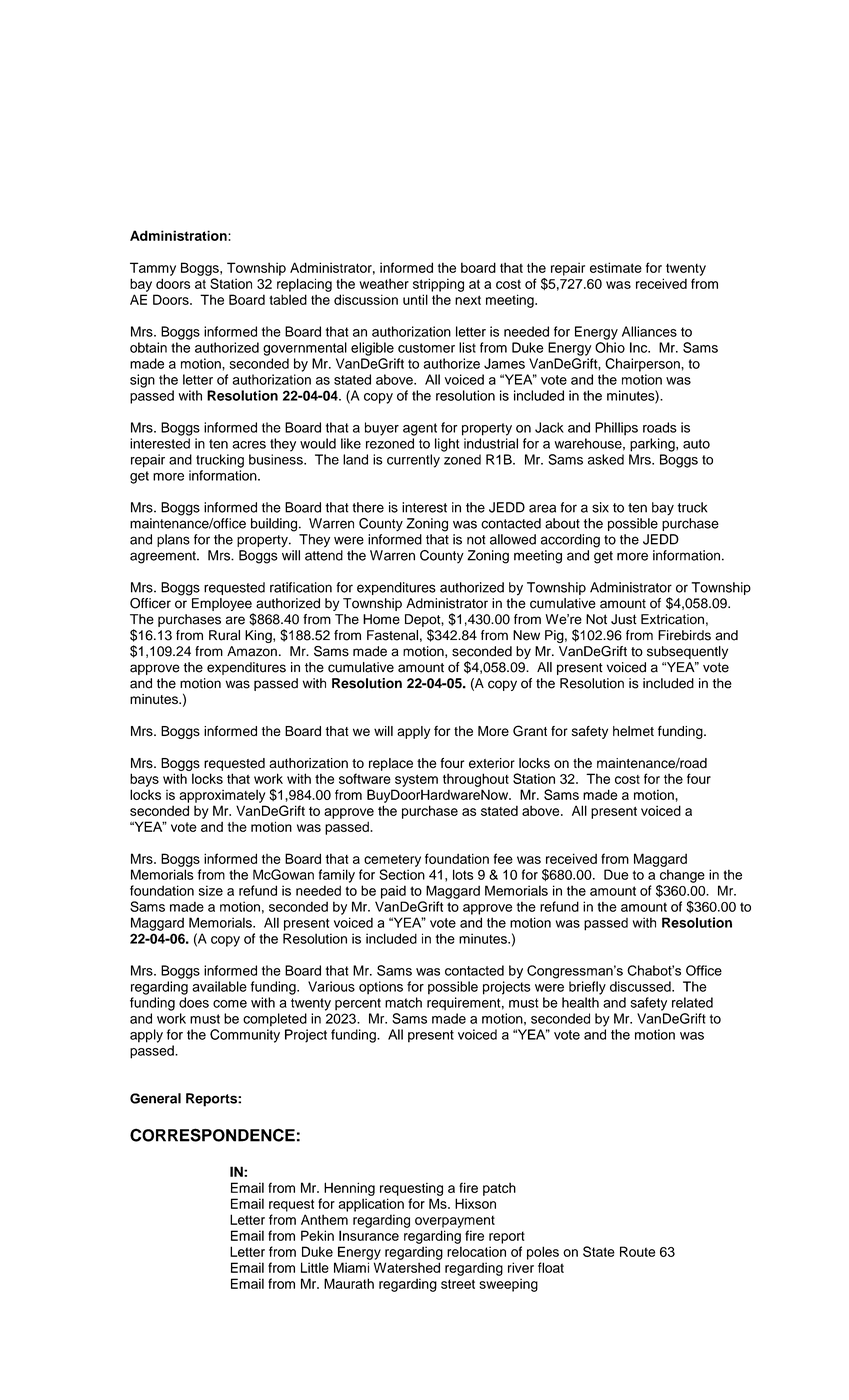 This page has height=1400, width=849. Describe the element at coordinates (153, 269) in the page. I see `Tammy` at that location.
